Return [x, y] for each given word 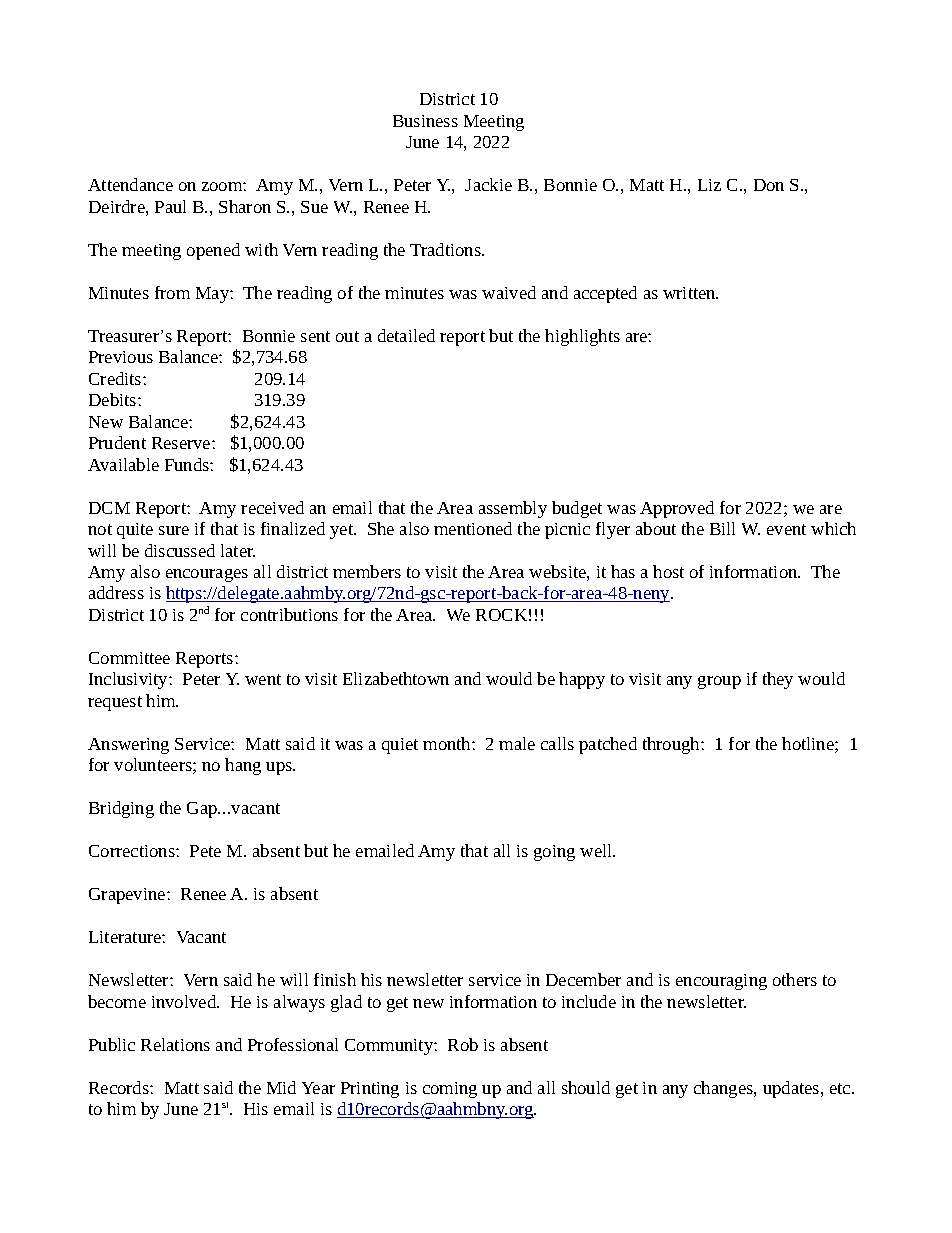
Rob [463, 1044]
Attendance [130, 184]
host [668, 571]
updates [792, 1089]
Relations [175, 1044]
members [367, 571]
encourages [207, 575]
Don [769, 185]
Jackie [488, 184]
